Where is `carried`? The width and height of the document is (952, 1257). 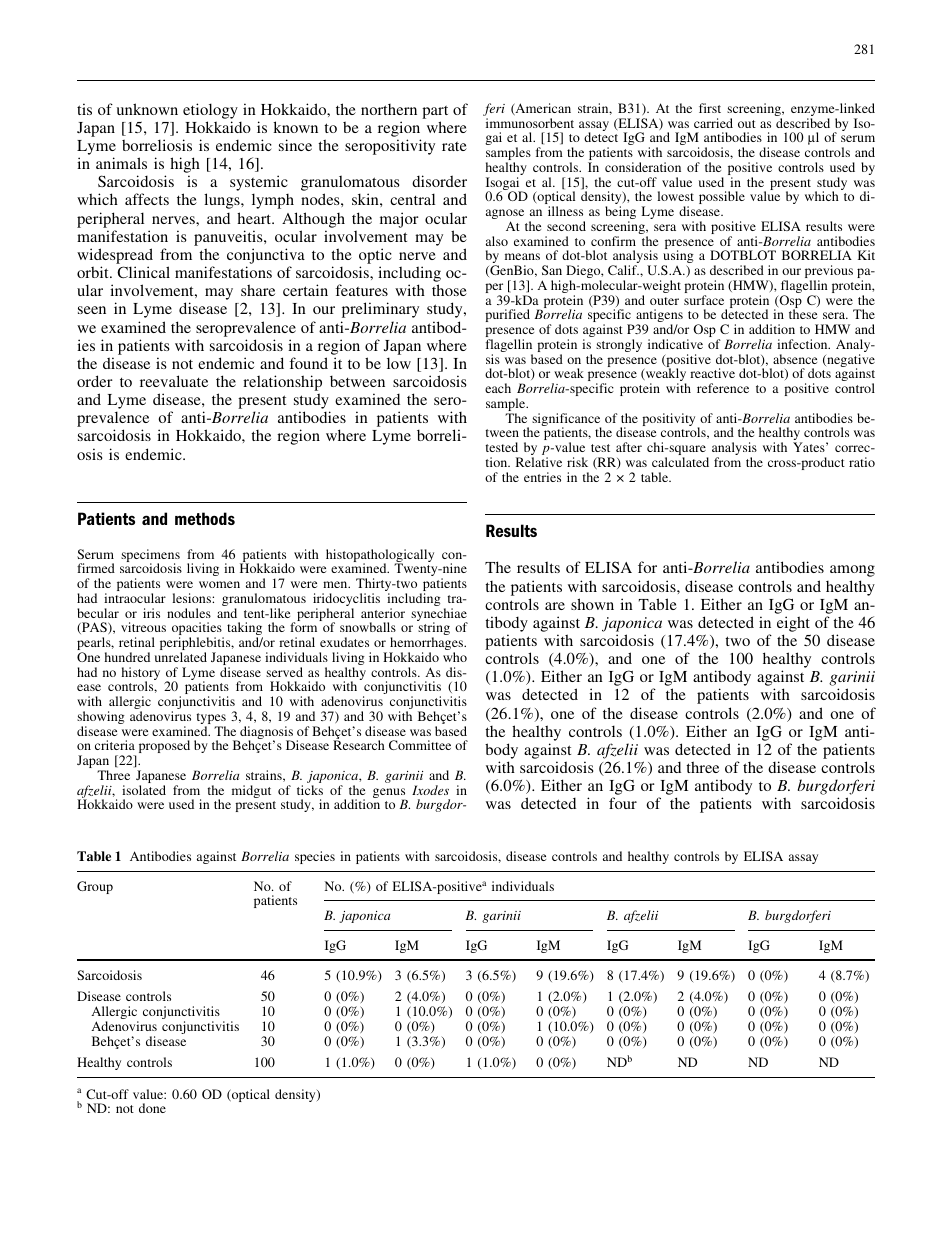
carried is located at coordinates (713, 123).
